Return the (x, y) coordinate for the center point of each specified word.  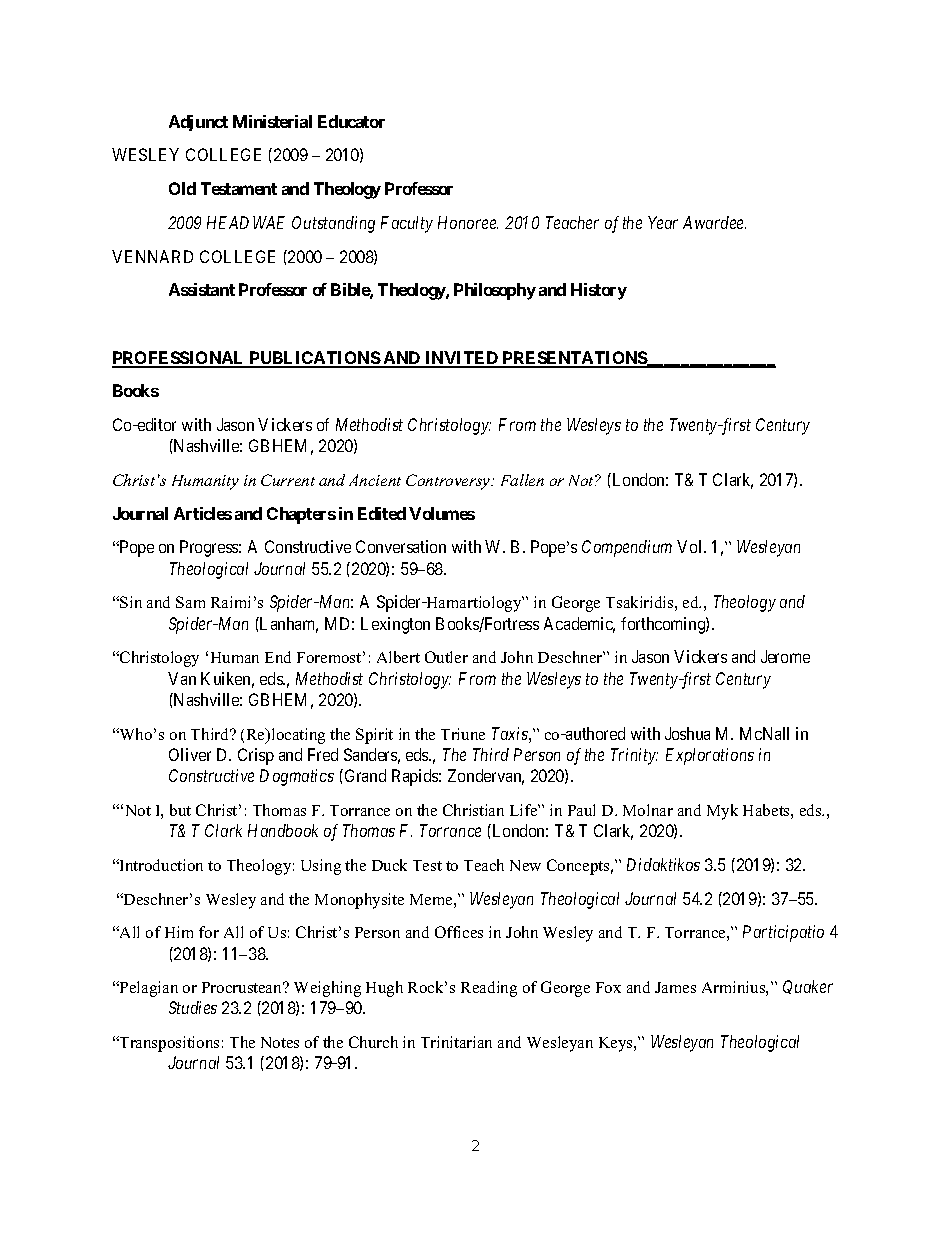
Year (663, 222)
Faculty (407, 224)
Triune (463, 734)
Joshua (687, 733)
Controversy (449, 482)
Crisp (256, 756)
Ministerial (272, 121)
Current (288, 480)
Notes (280, 1042)
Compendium (627, 548)
